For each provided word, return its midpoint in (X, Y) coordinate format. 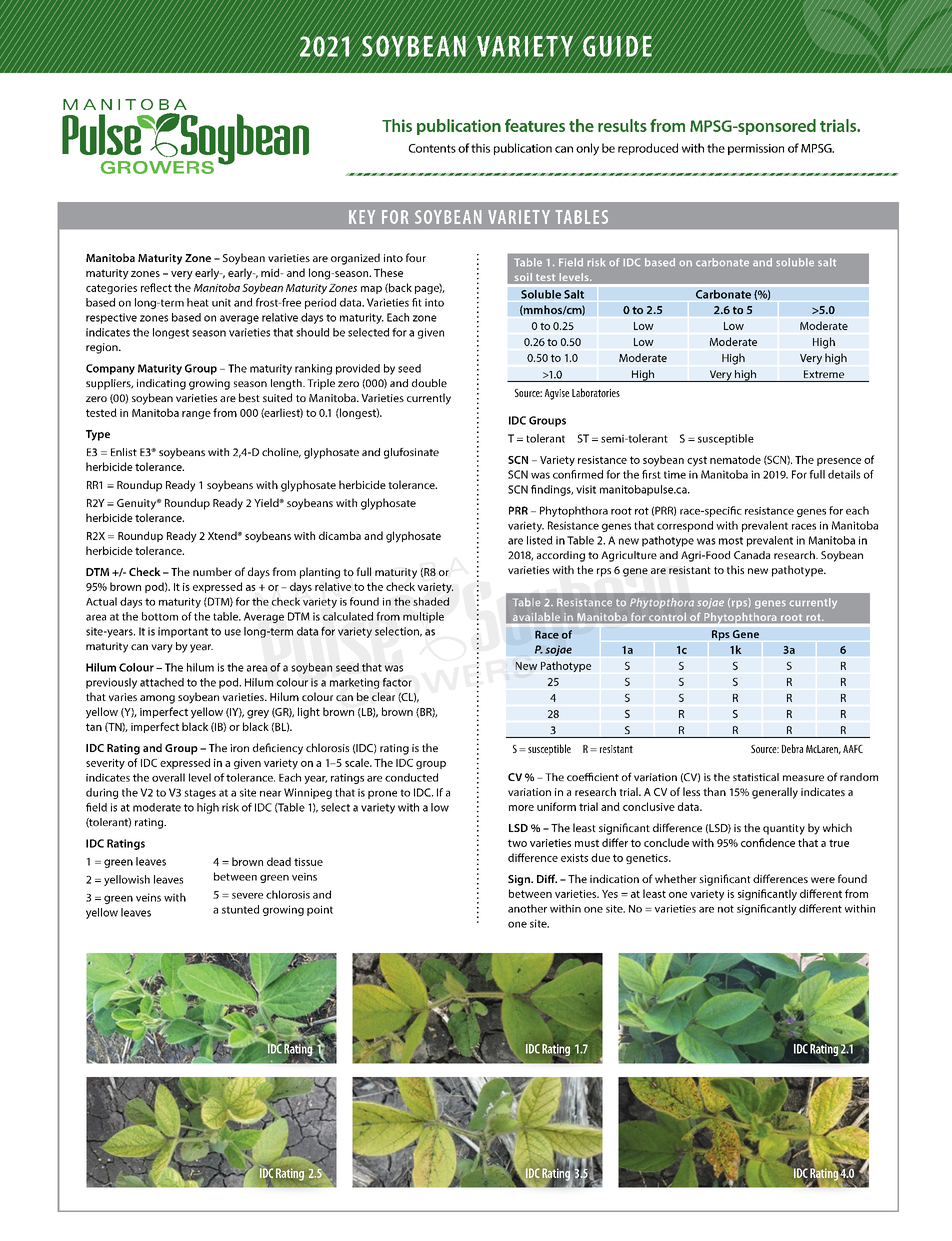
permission (756, 149)
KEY (362, 217)
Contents (432, 148)
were (823, 880)
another (527, 908)
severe (247, 896)
